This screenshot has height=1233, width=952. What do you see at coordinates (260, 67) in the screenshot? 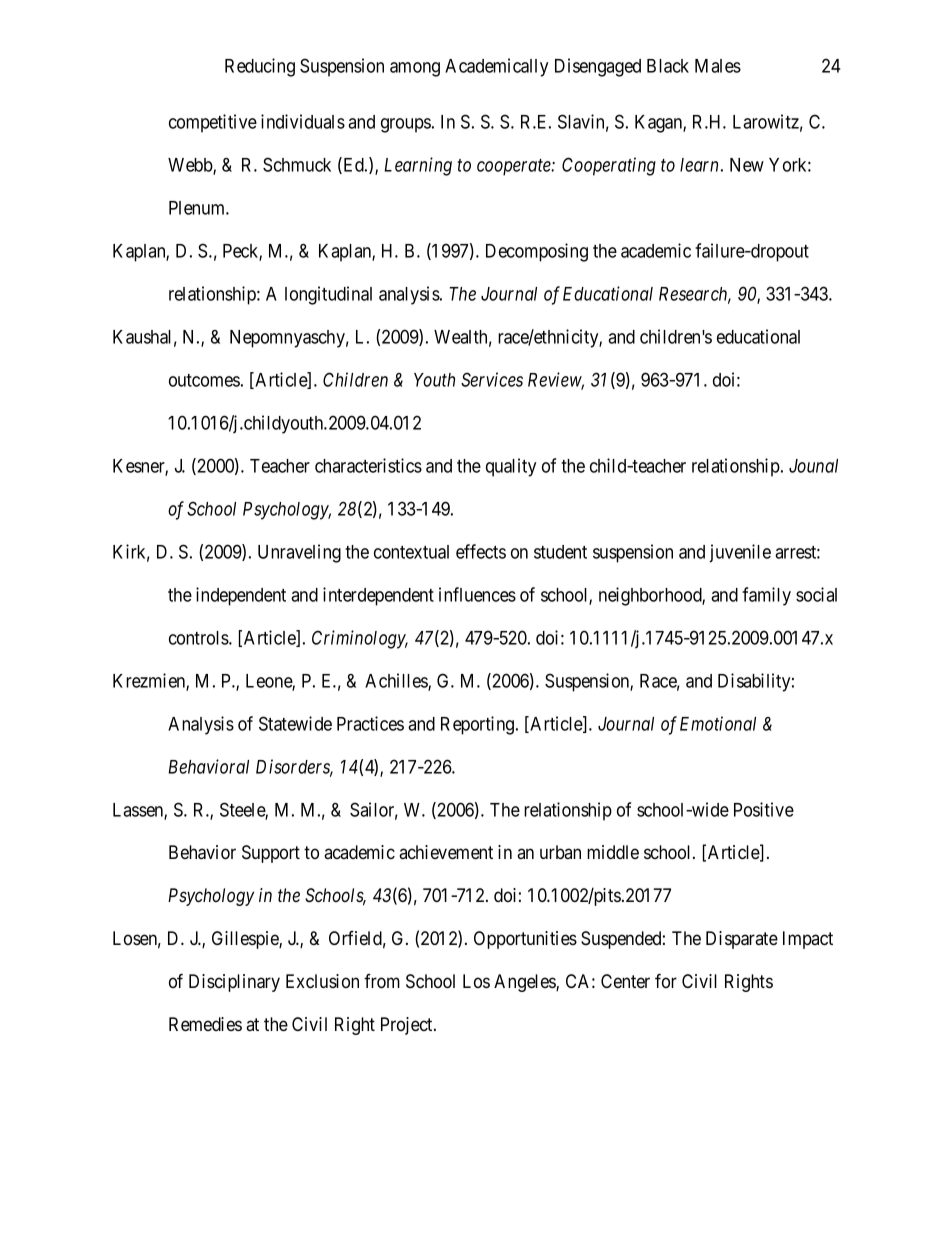
I see `Reducing` at bounding box center [260, 67].
